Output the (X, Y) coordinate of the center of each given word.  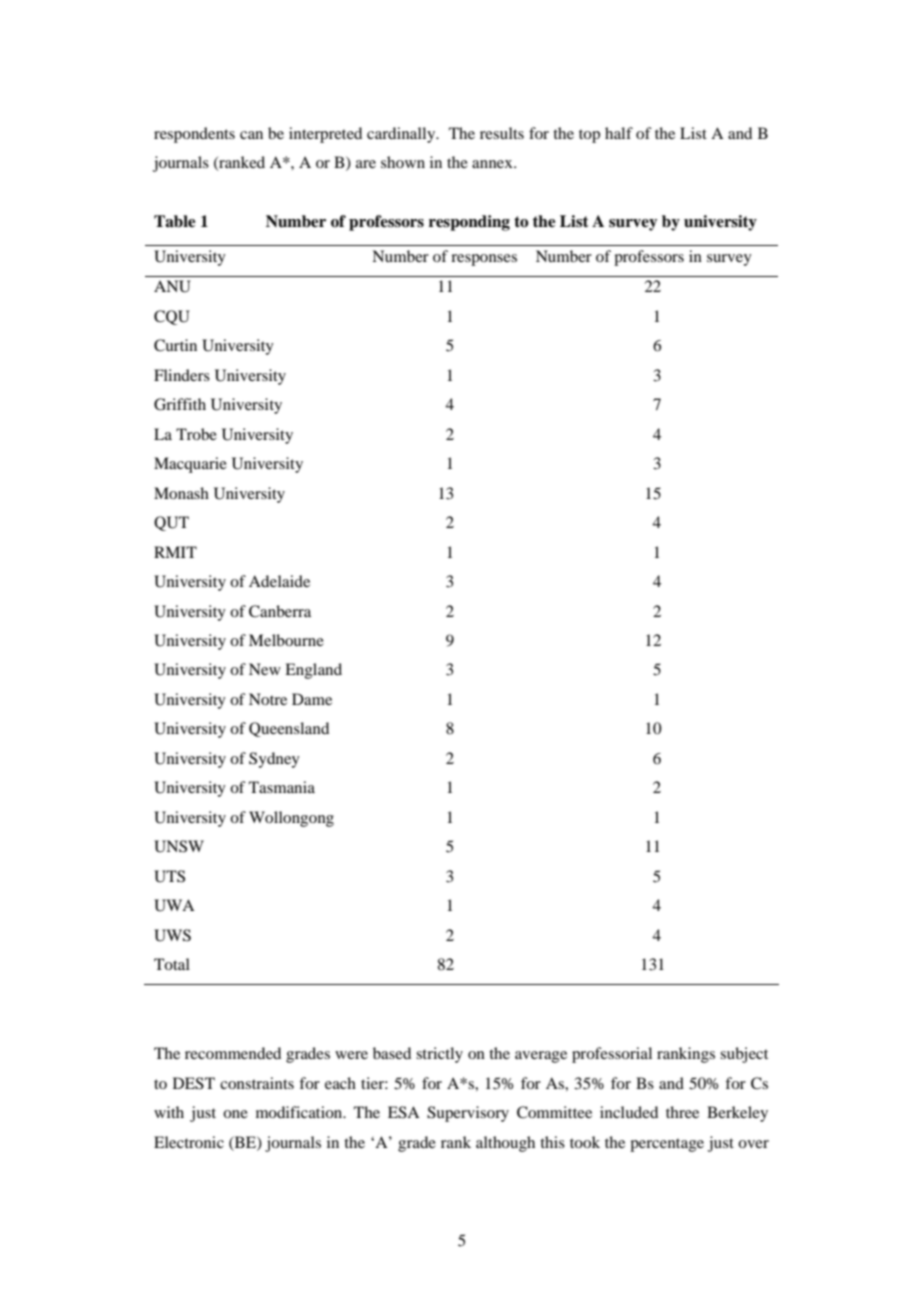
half (619, 133)
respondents (194, 135)
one (235, 1114)
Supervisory (468, 1114)
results (502, 133)
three (682, 1112)
